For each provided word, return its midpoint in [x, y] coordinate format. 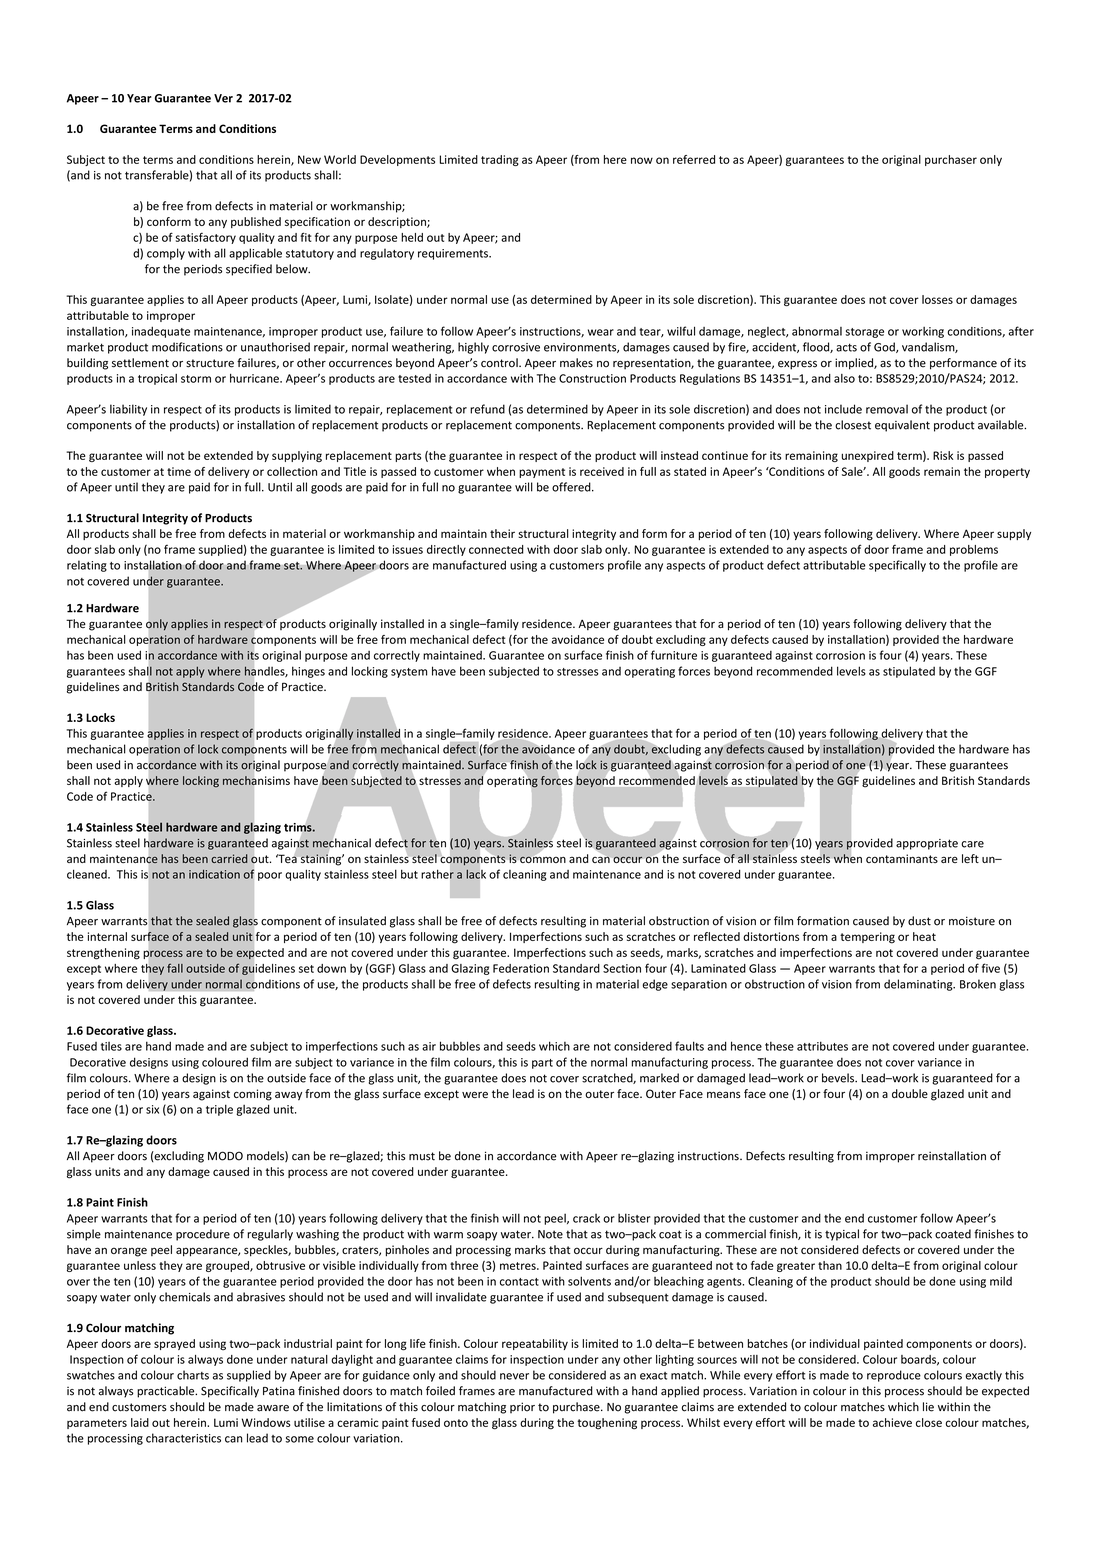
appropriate [927, 844]
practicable [167, 1392]
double [910, 1093]
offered [572, 487]
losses [937, 299]
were [475, 1094]
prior [522, 1408]
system [409, 673]
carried [229, 858]
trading [500, 160]
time [179, 471]
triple [219, 1110]
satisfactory [206, 238]
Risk [943, 455]
